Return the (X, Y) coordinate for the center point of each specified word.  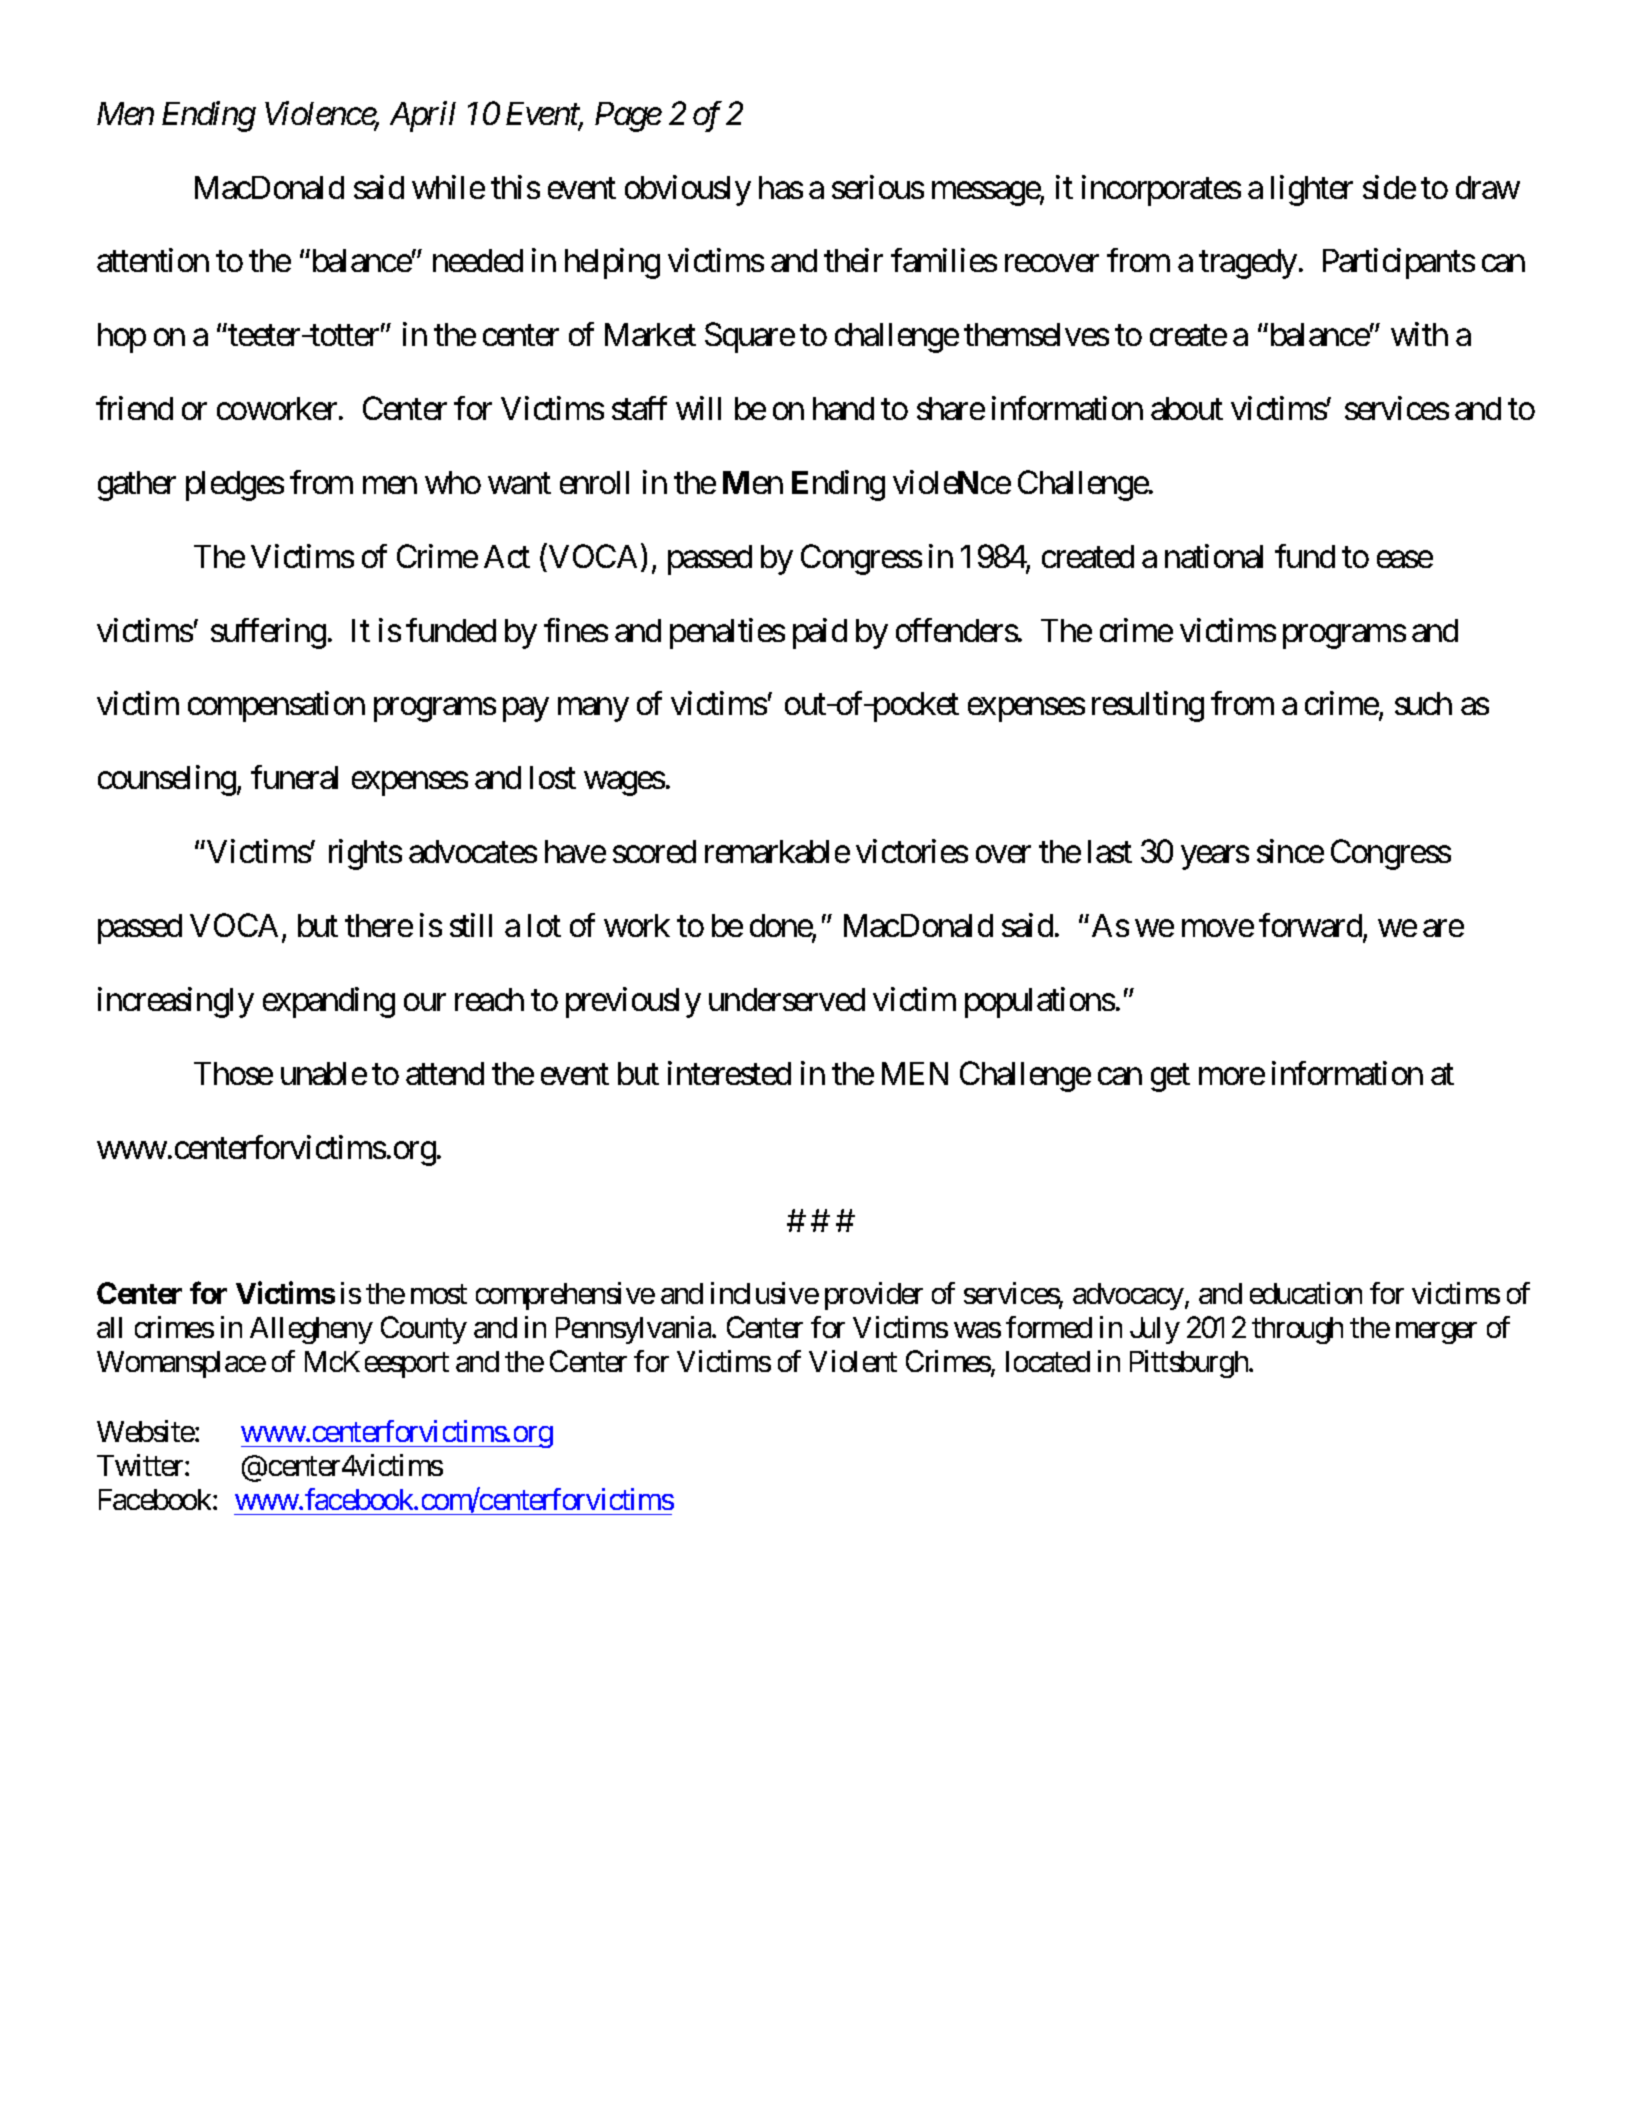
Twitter (141, 1465)
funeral (294, 777)
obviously (688, 190)
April (423, 116)
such (1423, 703)
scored (654, 851)
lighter (1312, 190)
